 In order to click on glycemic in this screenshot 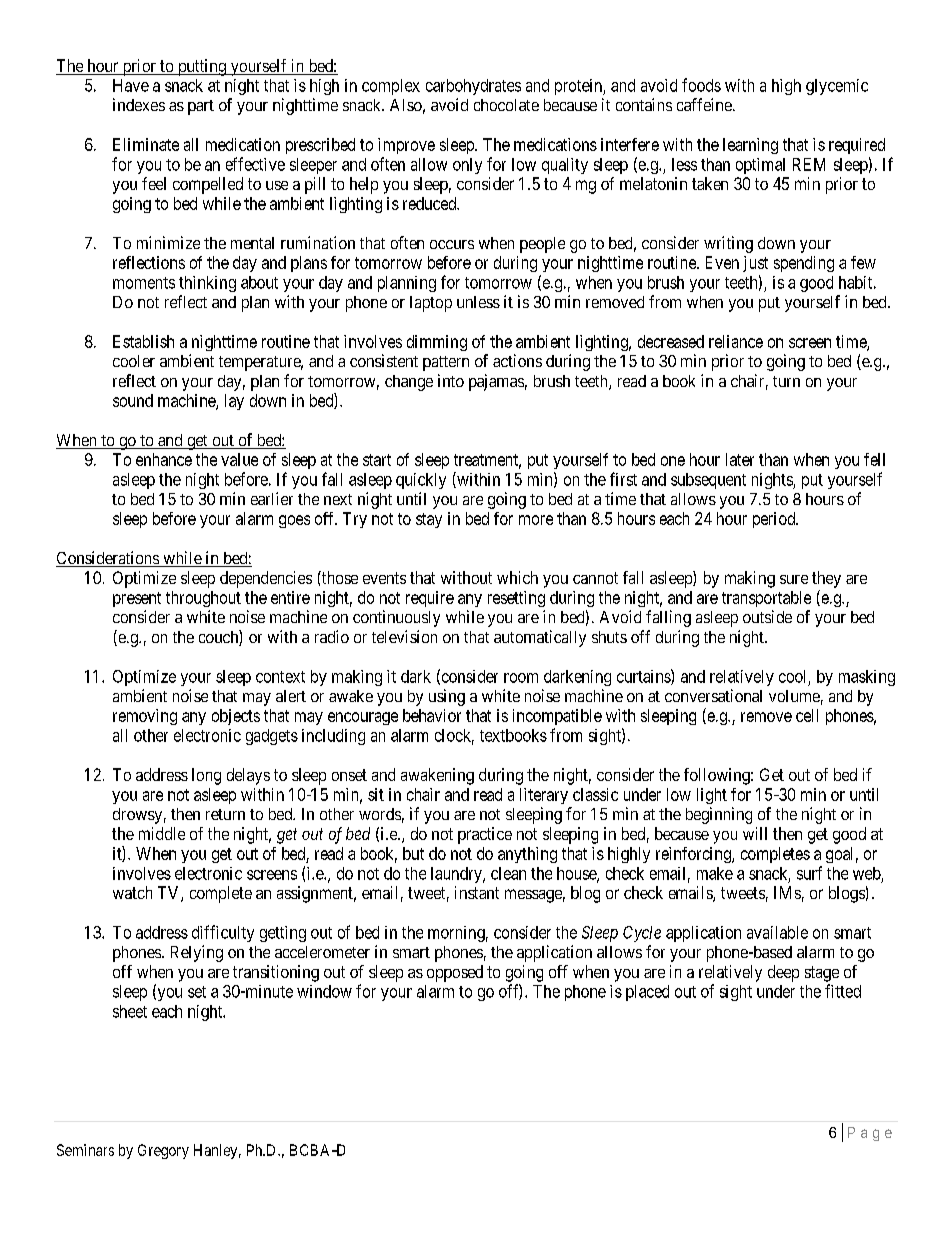, I will do `click(837, 87)`.
